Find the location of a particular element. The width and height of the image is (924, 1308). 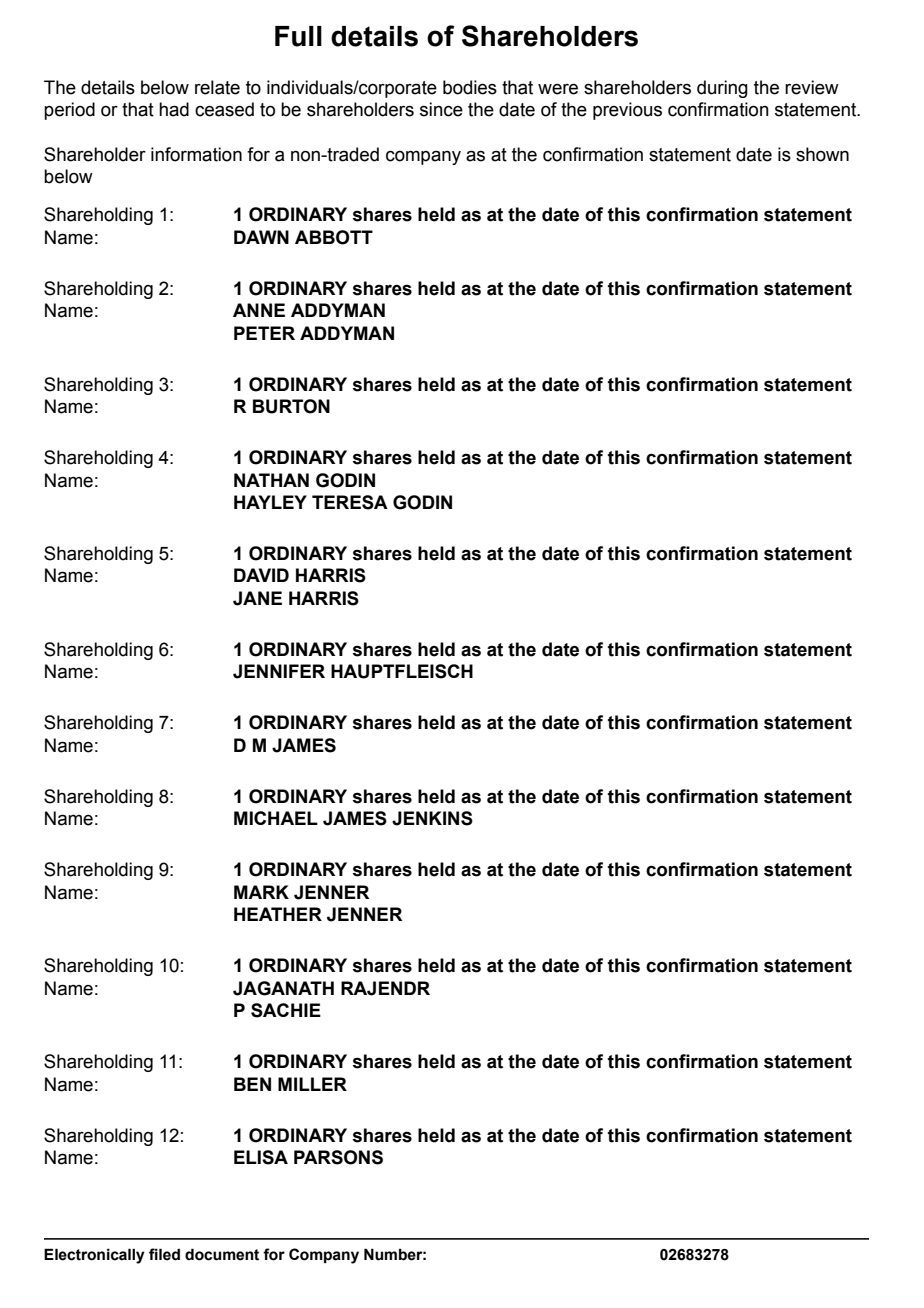

JENNIFER is located at coordinates (279, 671).
